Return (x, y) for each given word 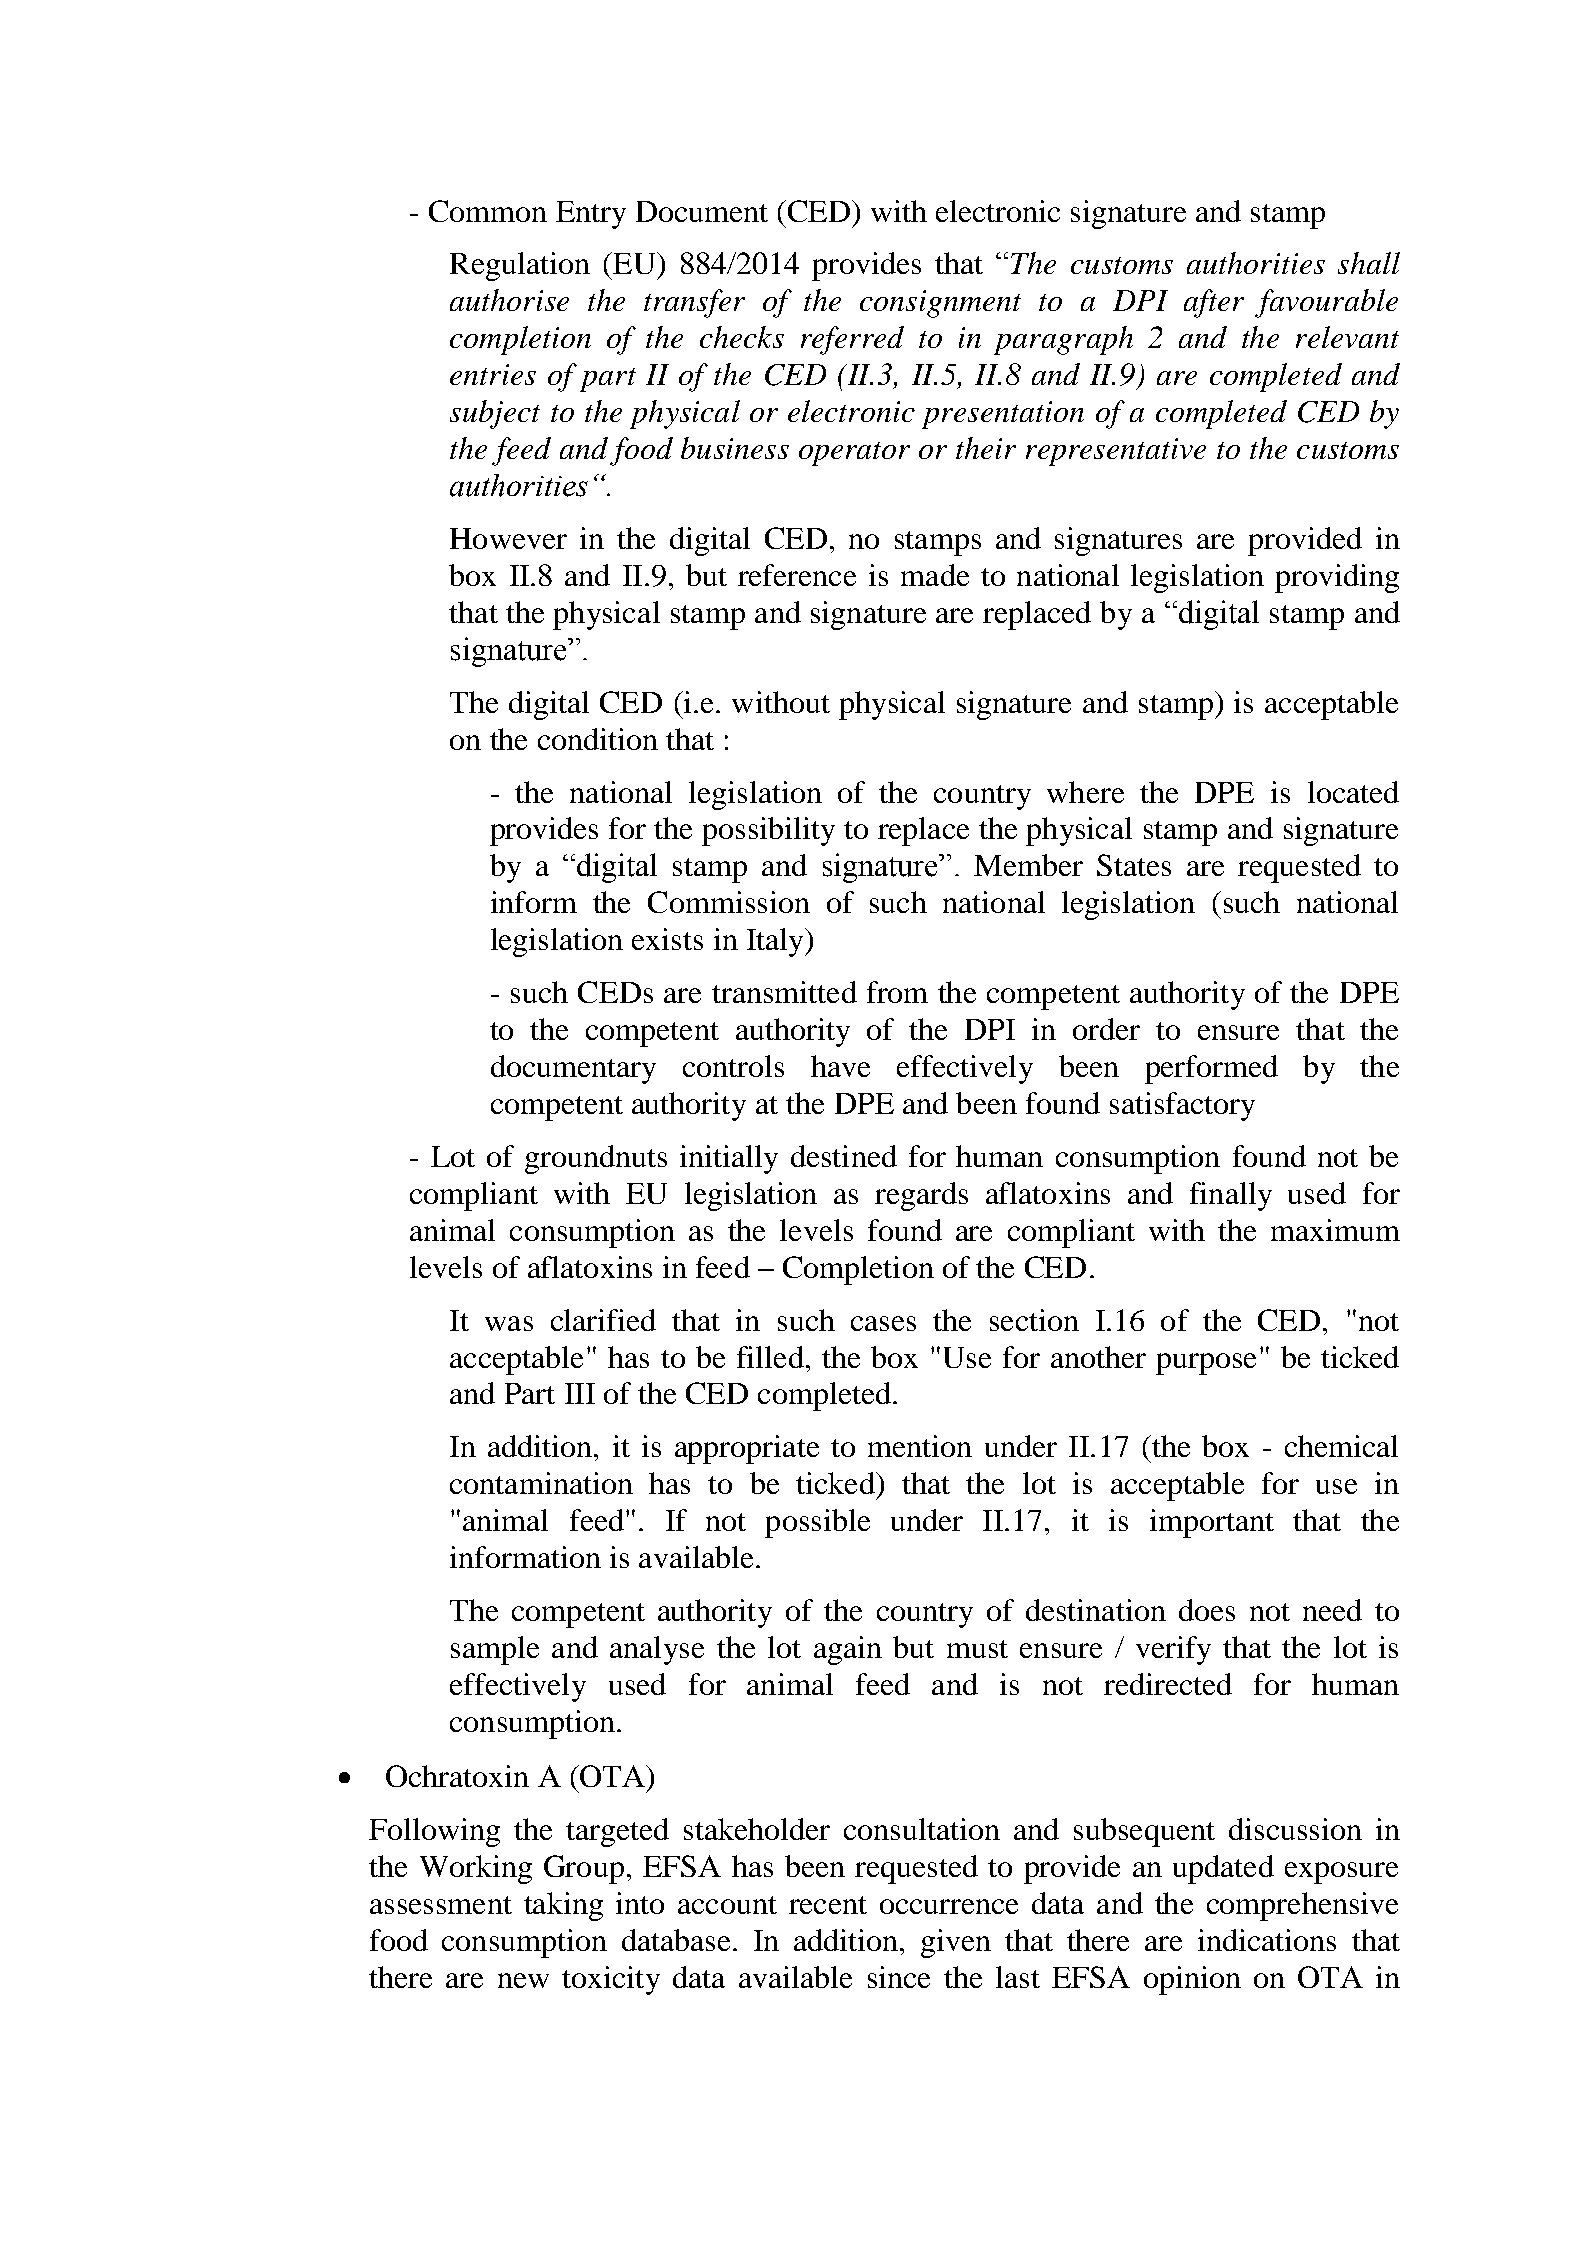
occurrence (949, 1906)
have (840, 1066)
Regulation (520, 266)
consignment (940, 304)
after (1214, 303)
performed (1211, 1069)
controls (733, 1066)
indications (1267, 1940)
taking (563, 1906)
